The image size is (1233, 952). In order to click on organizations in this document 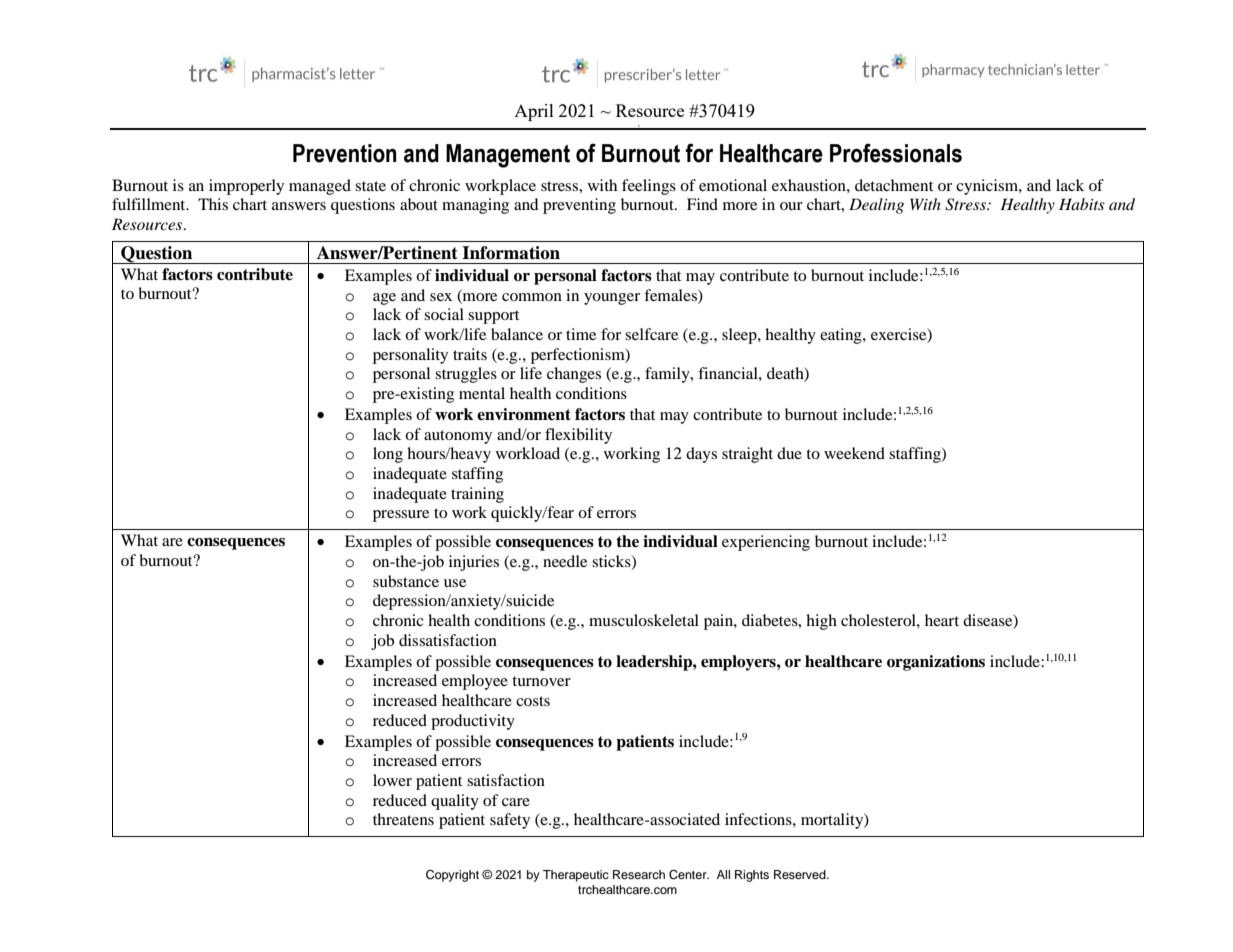, I will do `click(936, 663)`.
